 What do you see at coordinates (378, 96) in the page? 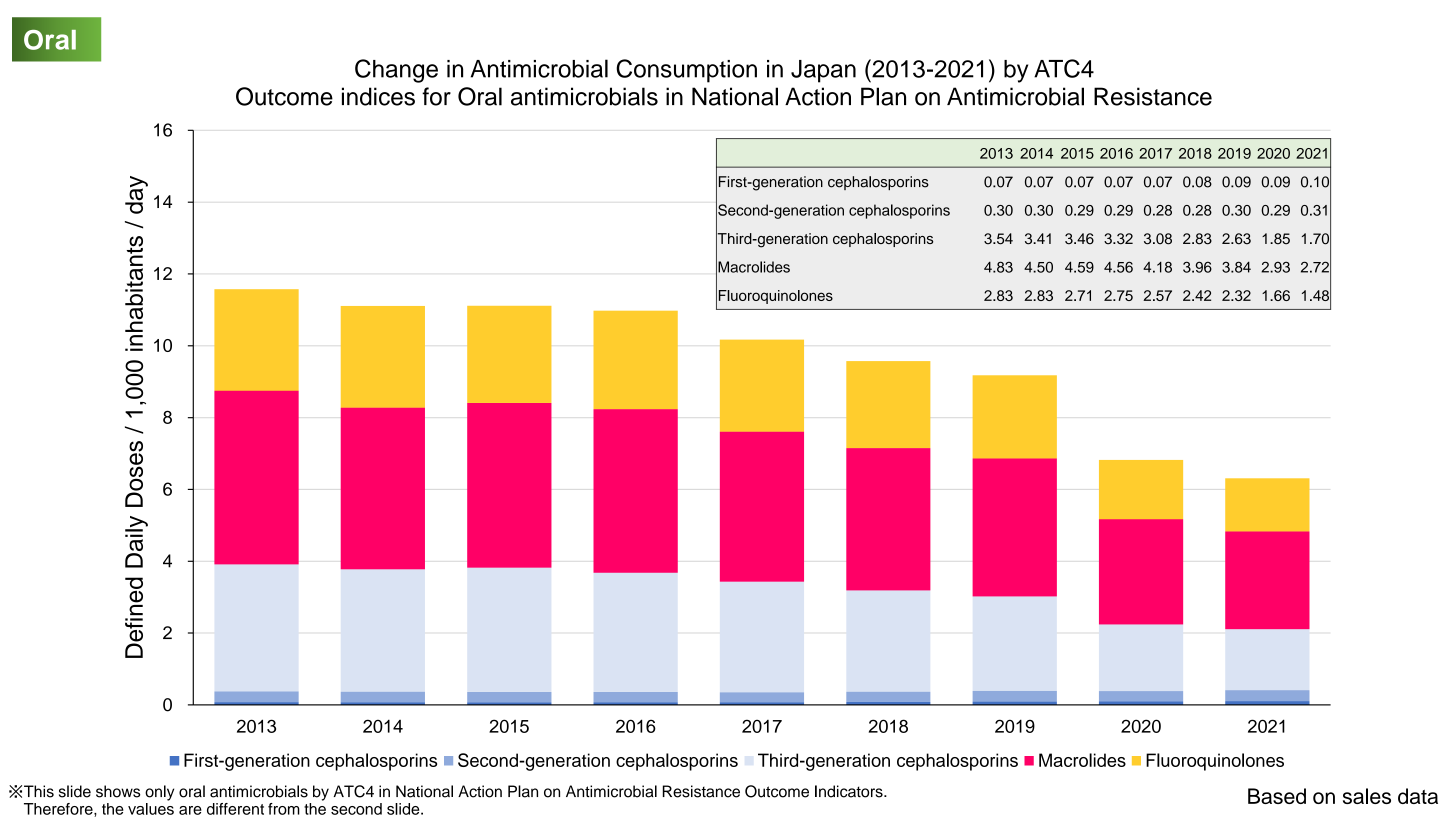
I see `indices` at bounding box center [378, 96].
